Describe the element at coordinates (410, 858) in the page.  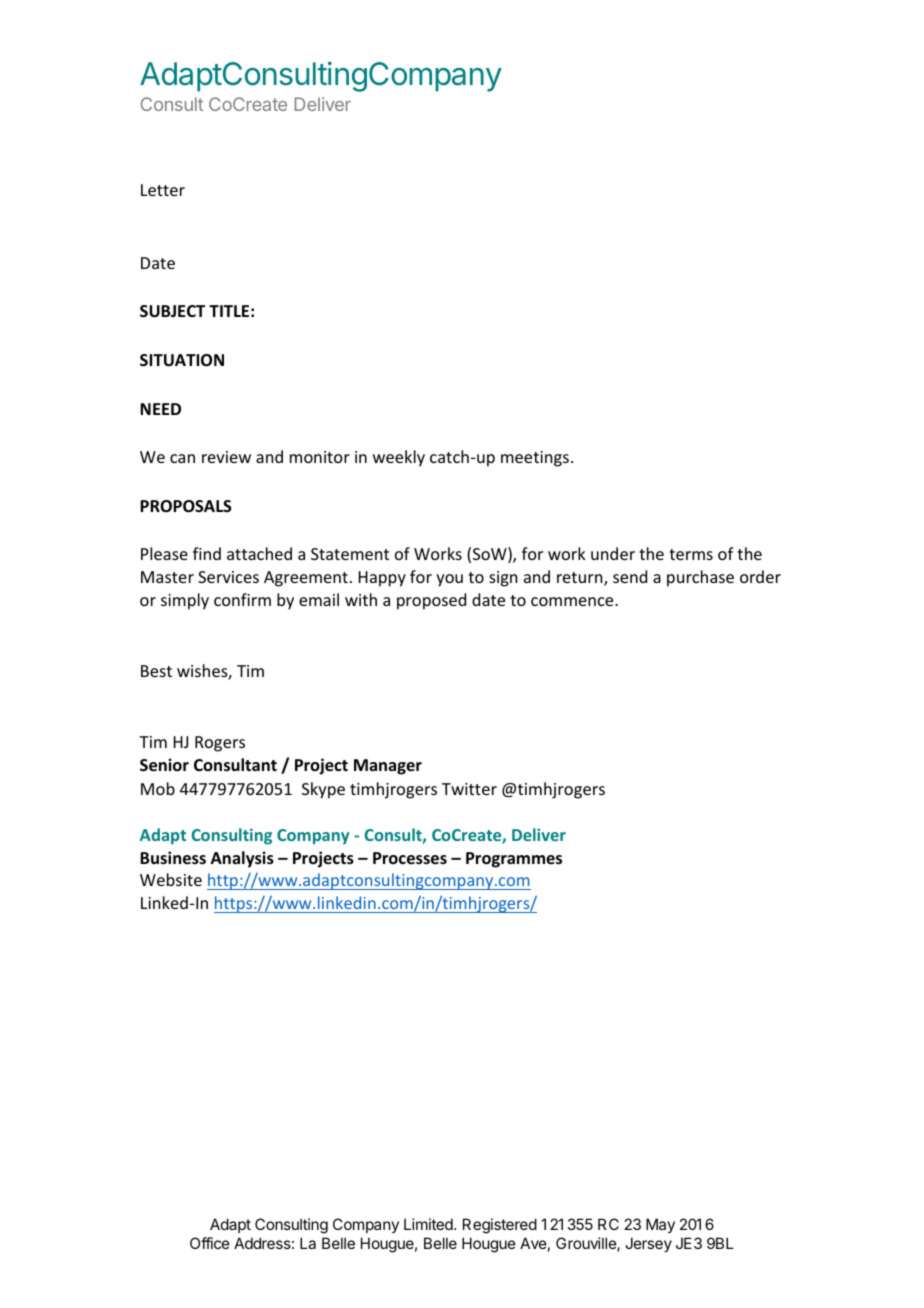
I see `Processes` at that location.
